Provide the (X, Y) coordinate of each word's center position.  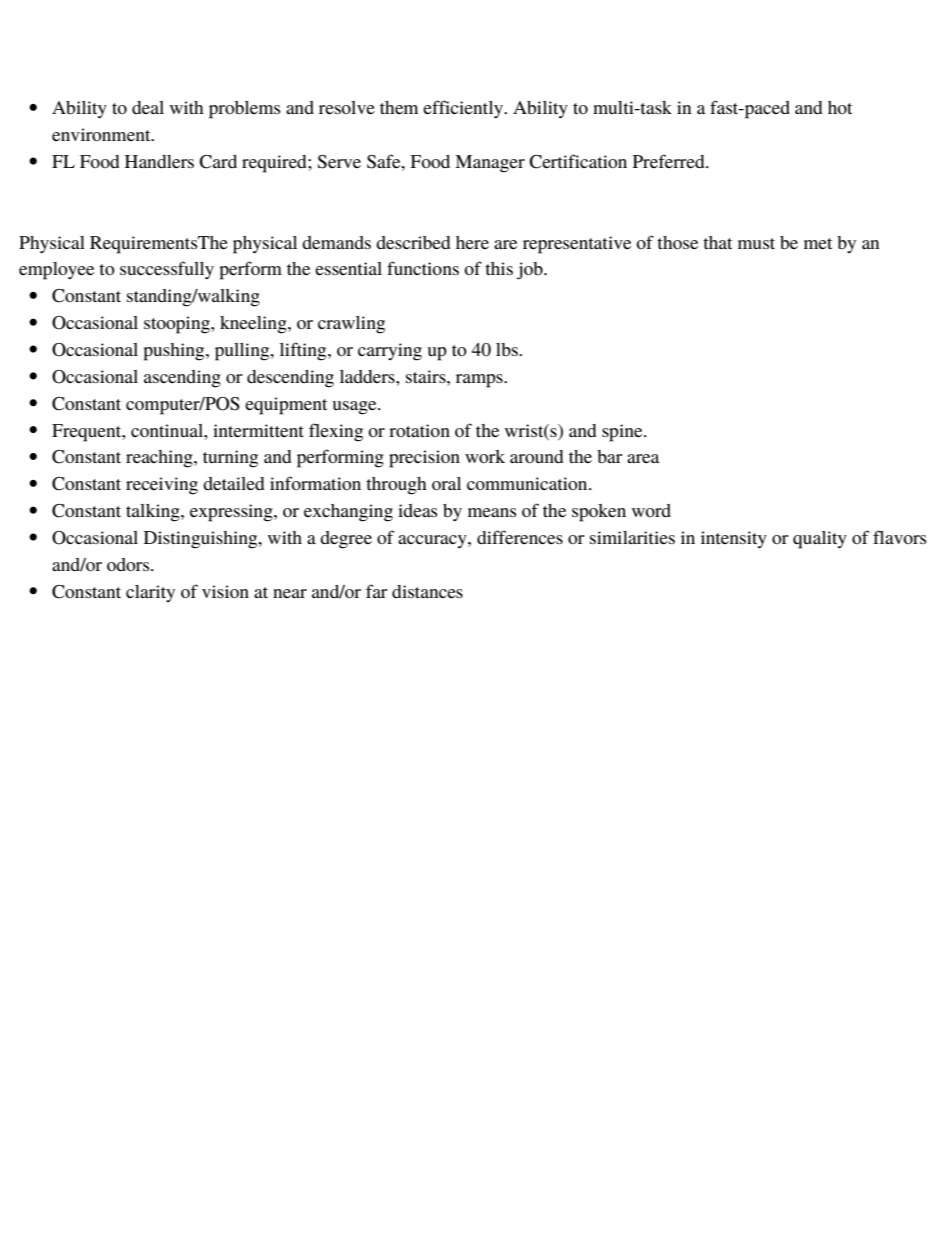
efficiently (464, 109)
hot (840, 107)
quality (820, 540)
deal (148, 107)
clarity (150, 593)
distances (427, 591)
